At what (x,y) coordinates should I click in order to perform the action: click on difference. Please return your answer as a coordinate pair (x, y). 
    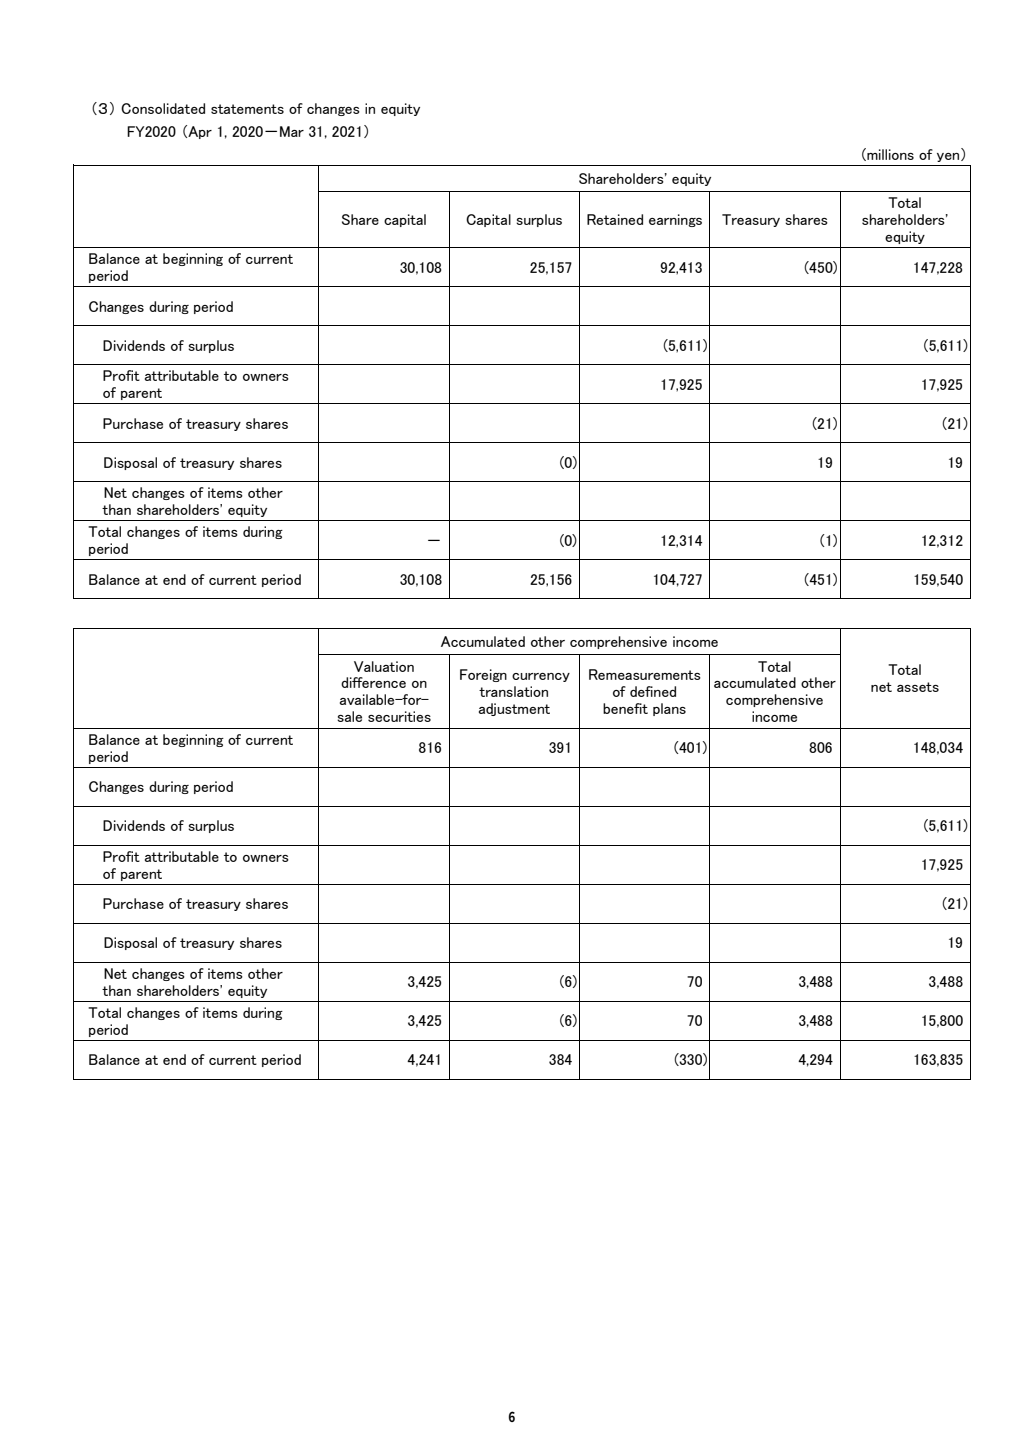
    Looking at the image, I should click on (373, 682).
